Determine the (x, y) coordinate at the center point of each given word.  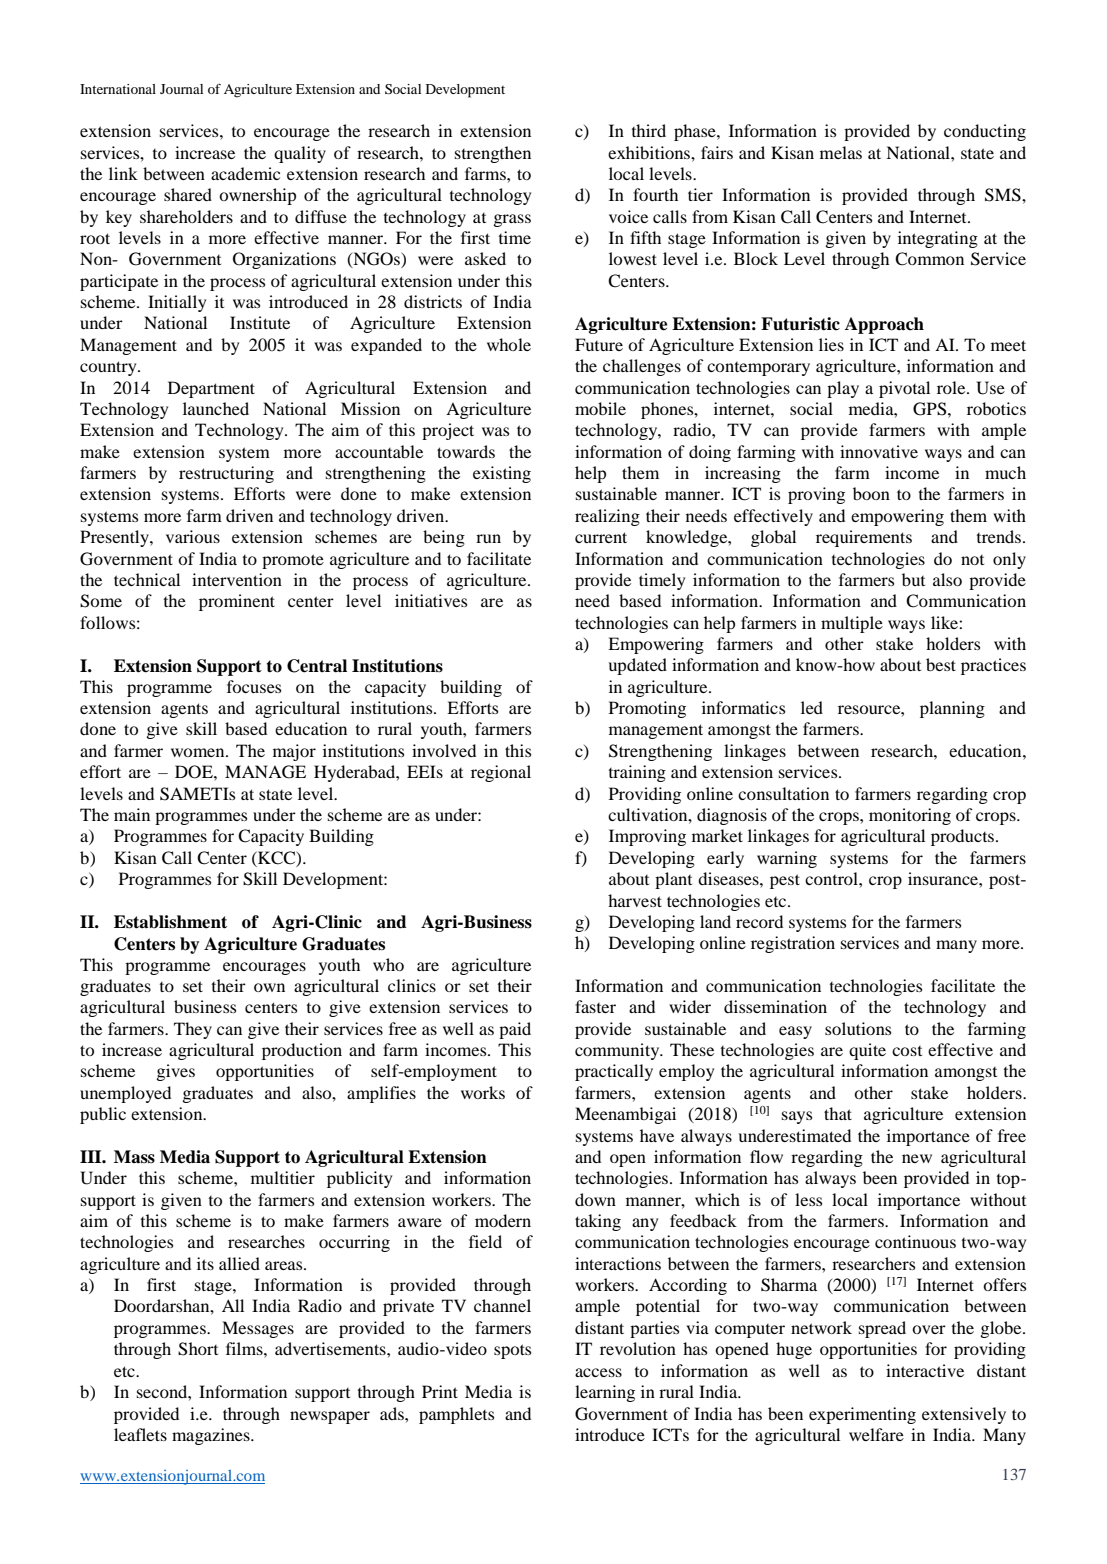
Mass (134, 1157)
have (657, 1135)
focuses (254, 686)
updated (638, 666)
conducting (985, 132)
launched (216, 408)
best (941, 664)
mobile (600, 408)
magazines (212, 1436)
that (838, 1113)
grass (512, 220)
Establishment (170, 922)
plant (673, 880)
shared (188, 194)
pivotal (904, 389)
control (832, 878)
